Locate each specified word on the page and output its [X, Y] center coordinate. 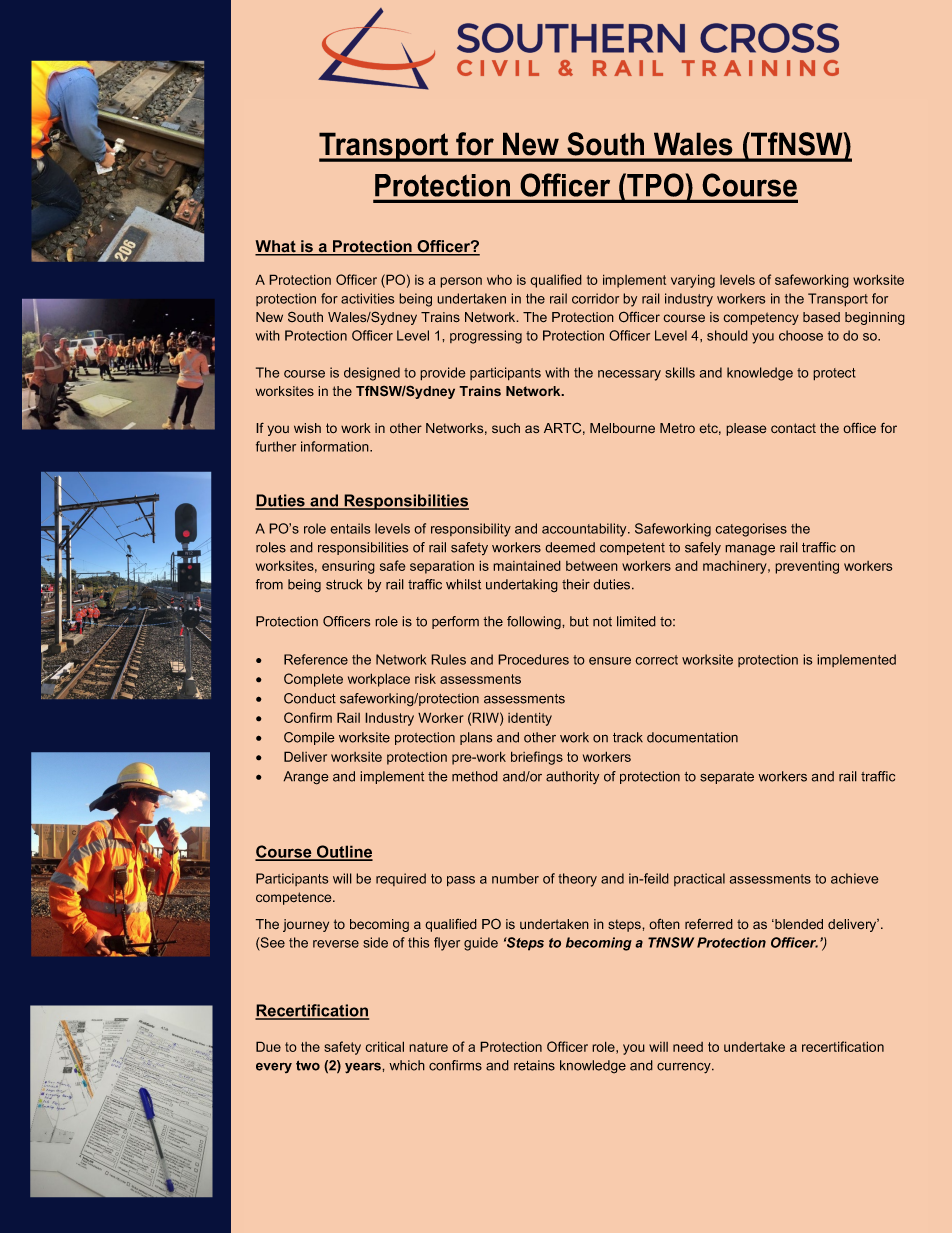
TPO [654, 185]
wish [307, 428]
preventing [807, 567]
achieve [855, 878]
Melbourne [622, 428]
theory [577, 880]
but [579, 621]
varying [693, 281]
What [276, 247]
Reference [316, 659]
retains [534, 1065]
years [364, 1068]
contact [793, 428]
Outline [344, 852]
